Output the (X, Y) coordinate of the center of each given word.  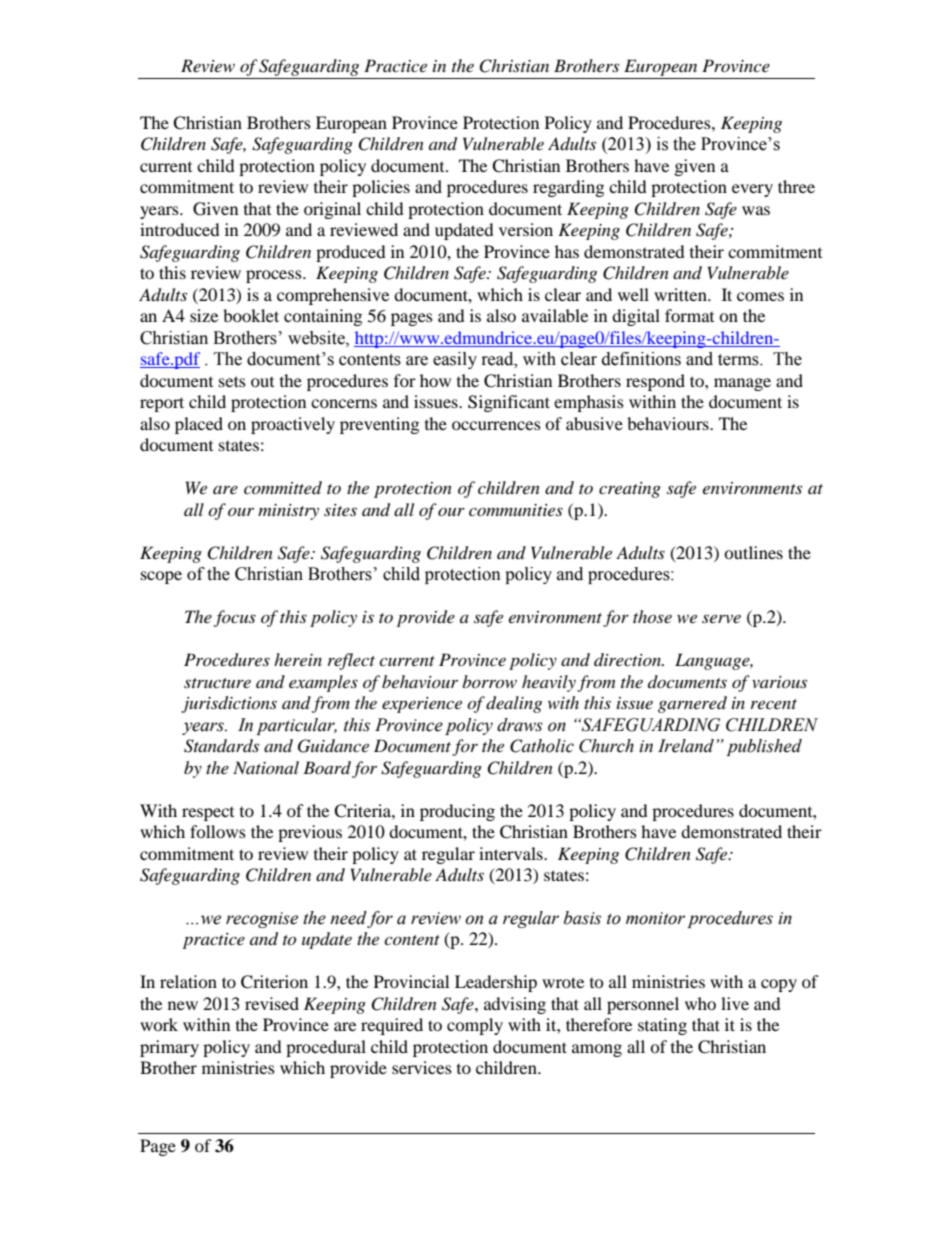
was (756, 210)
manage (742, 384)
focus (235, 618)
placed (199, 425)
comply (475, 1026)
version (526, 229)
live (735, 1003)
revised (272, 1003)
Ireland (687, 746)
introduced (180, 229)
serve (721, 618)
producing (457, 812)
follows (218, 831)
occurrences (496, 425)
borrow (489, 681)
